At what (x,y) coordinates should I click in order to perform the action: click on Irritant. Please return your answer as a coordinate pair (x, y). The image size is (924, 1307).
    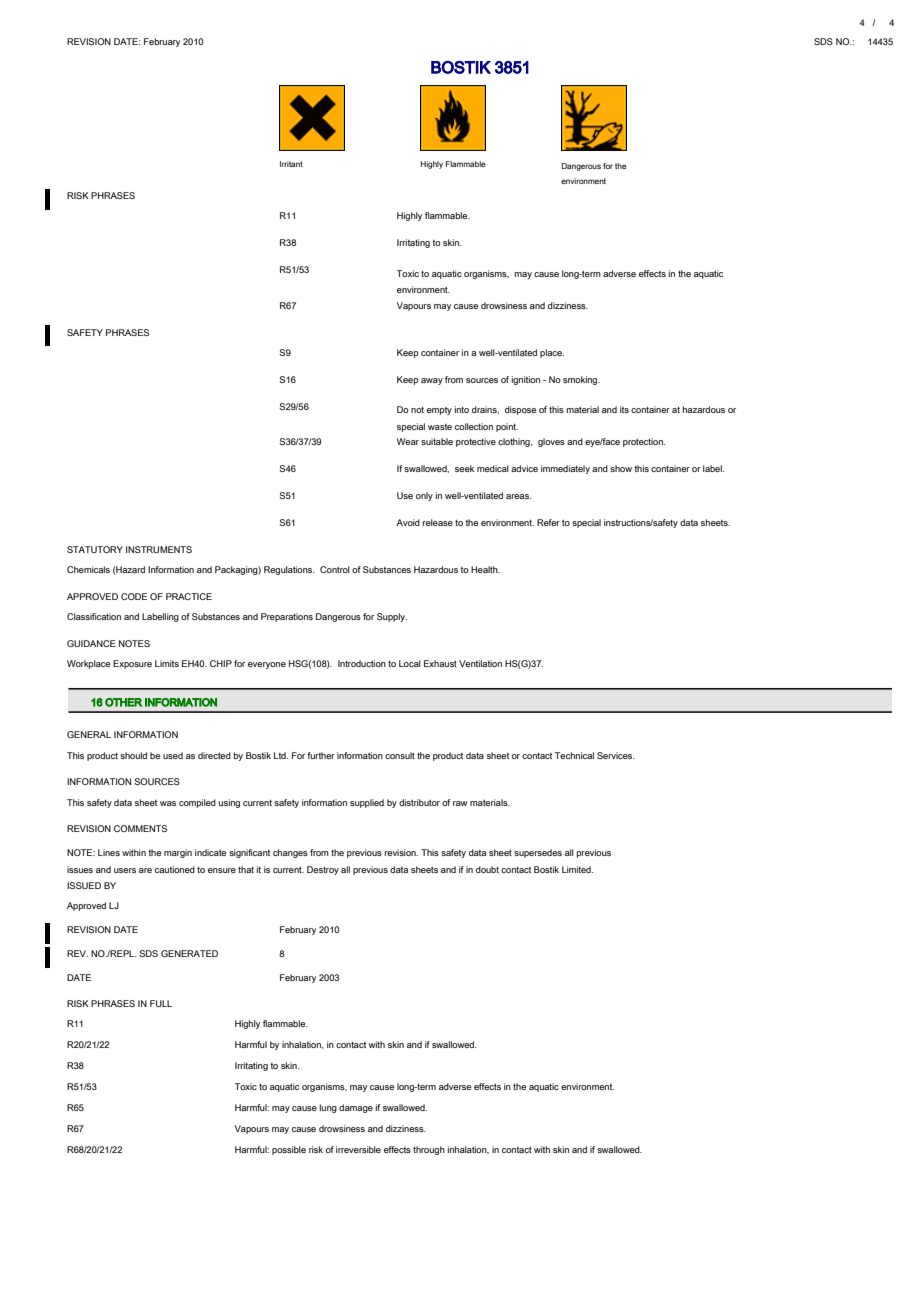
    Looking at the image, I should click on (291, 164).
